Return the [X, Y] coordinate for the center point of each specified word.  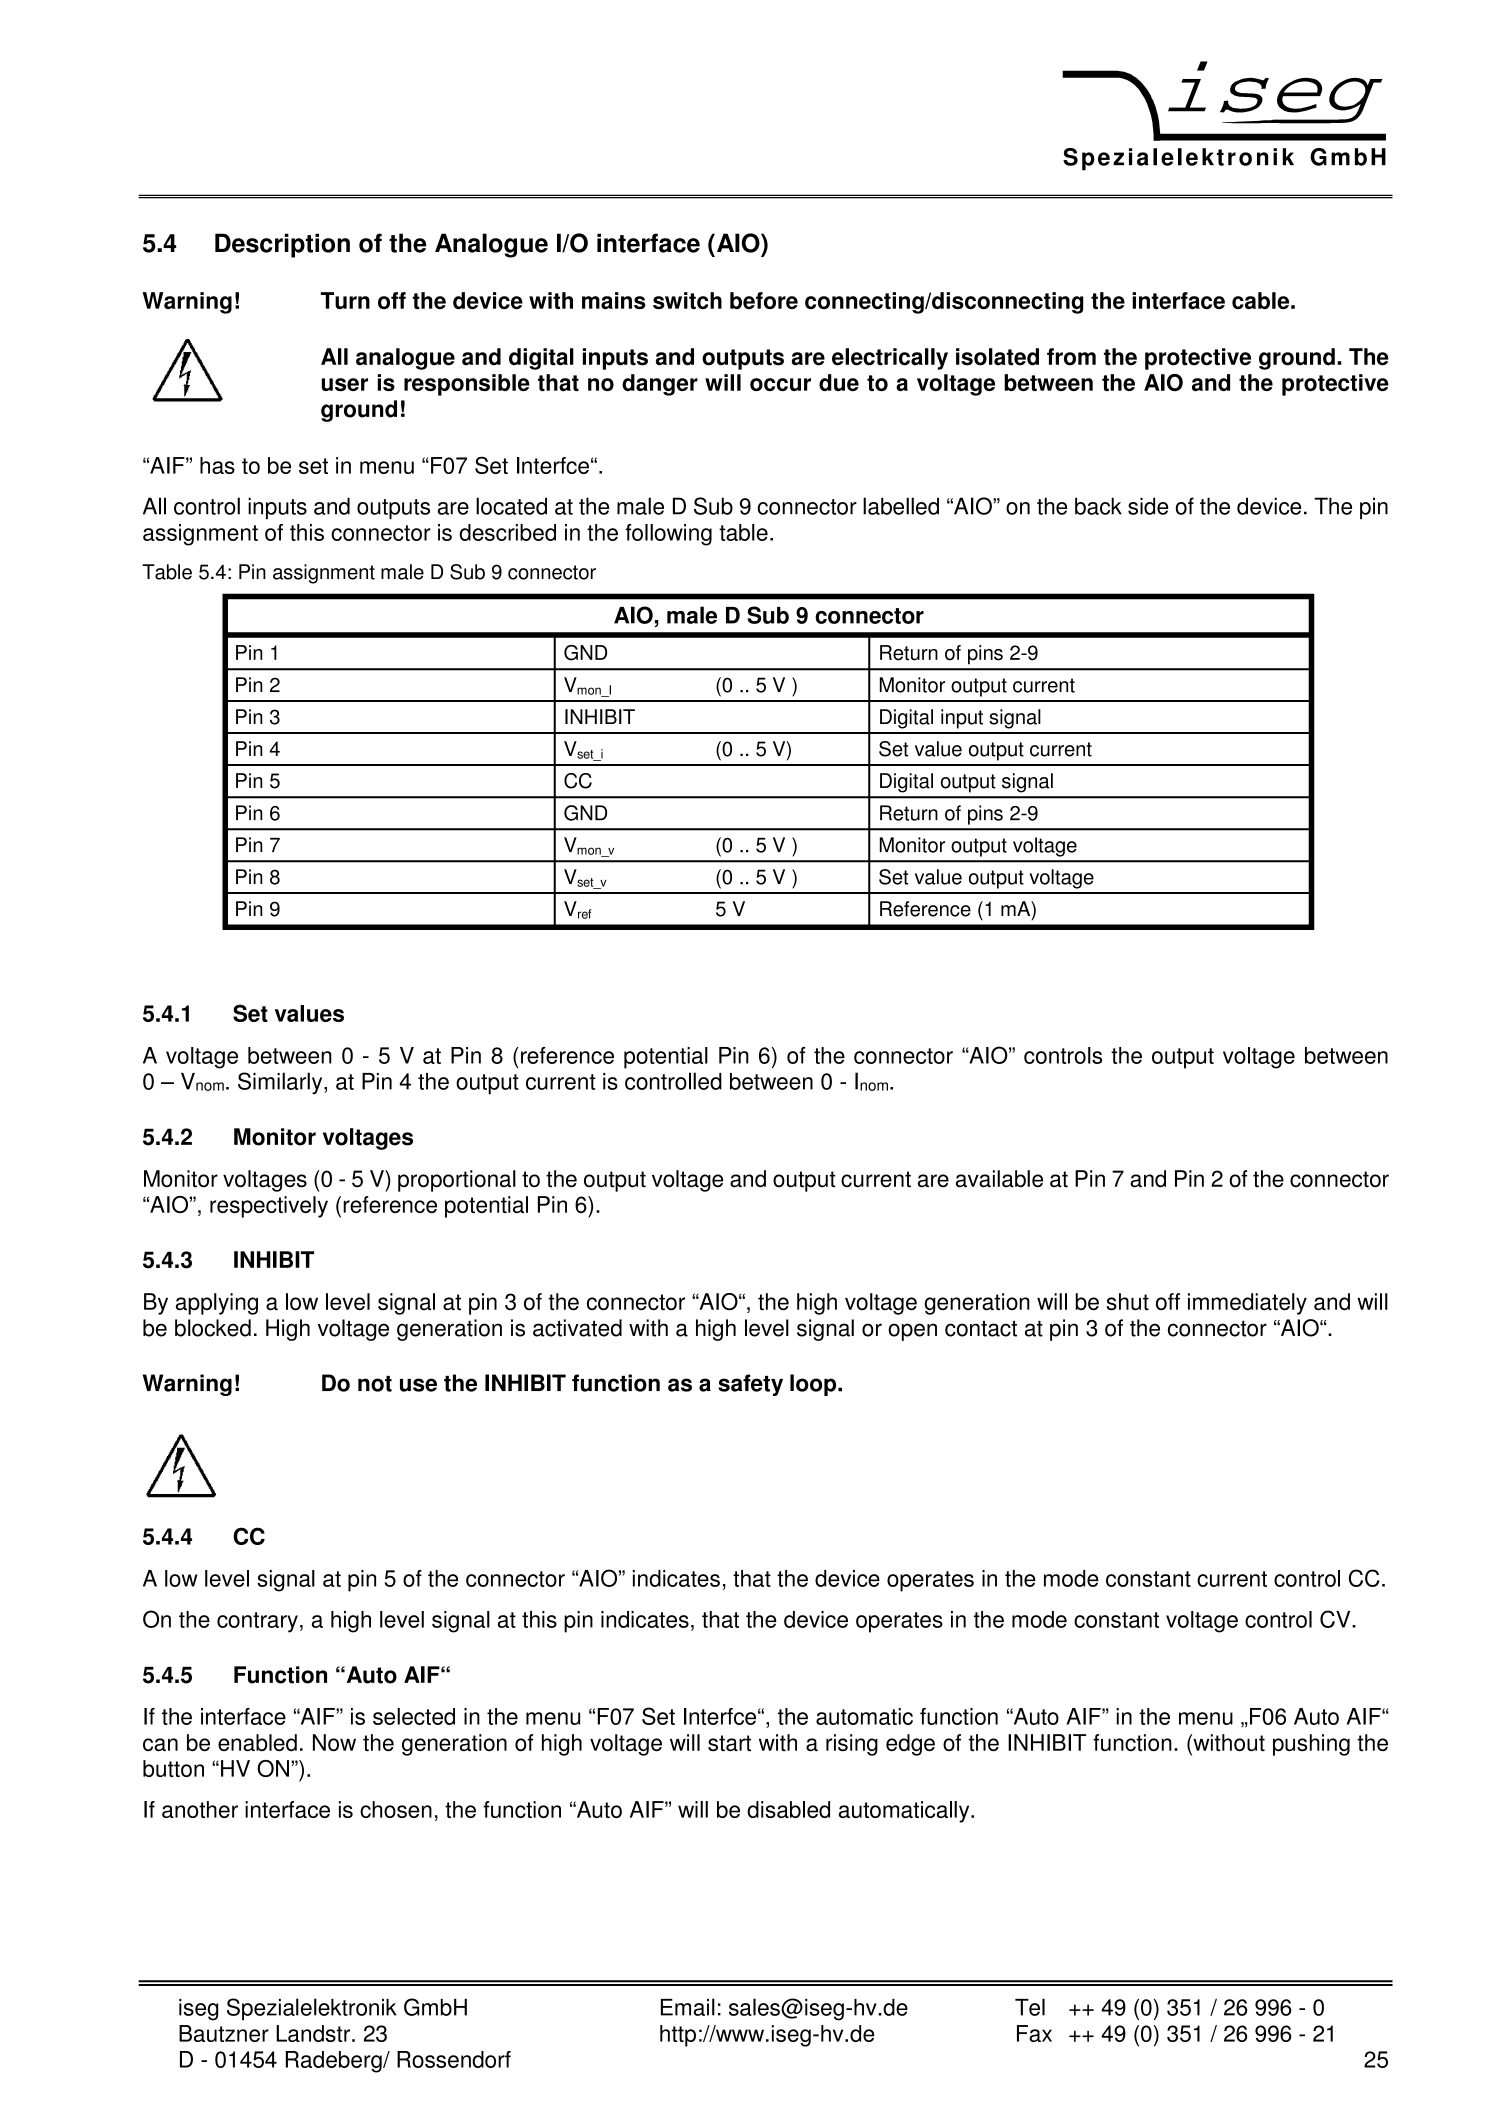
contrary [257, 1622]
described [507, 532]
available [999, 1179]
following [668, 535]
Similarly [281, 1083]
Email [688, 2007]
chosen [396, 1809]
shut [1127, 1302]
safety [750, 1385]
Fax [1034, 2033]
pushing [1311, 1745]
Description [282, 245]
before [764, 300]
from [1071, 357]
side [1148, 506]
